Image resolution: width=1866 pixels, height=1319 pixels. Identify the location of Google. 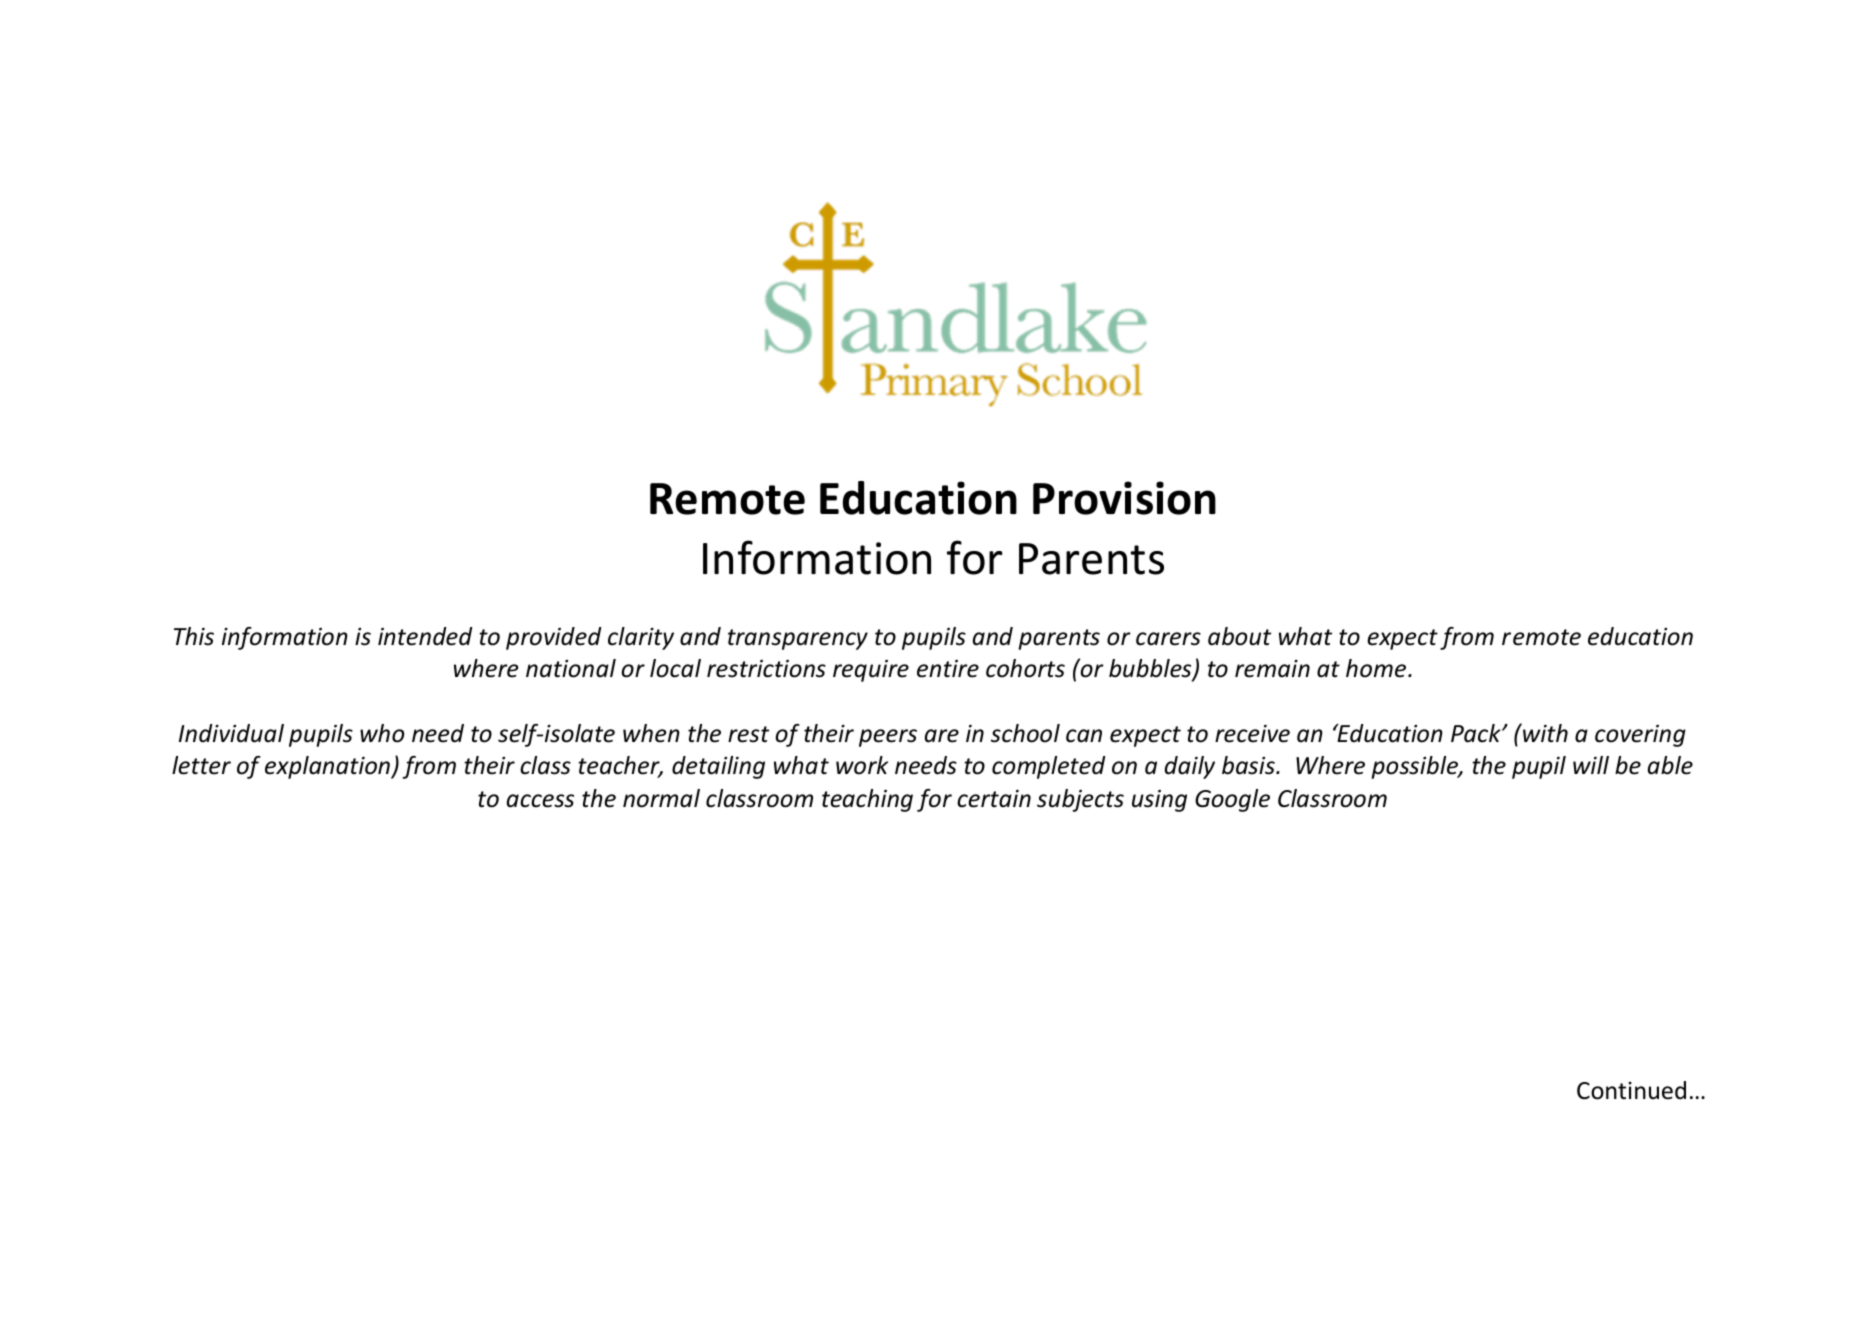
(1232, 800).
